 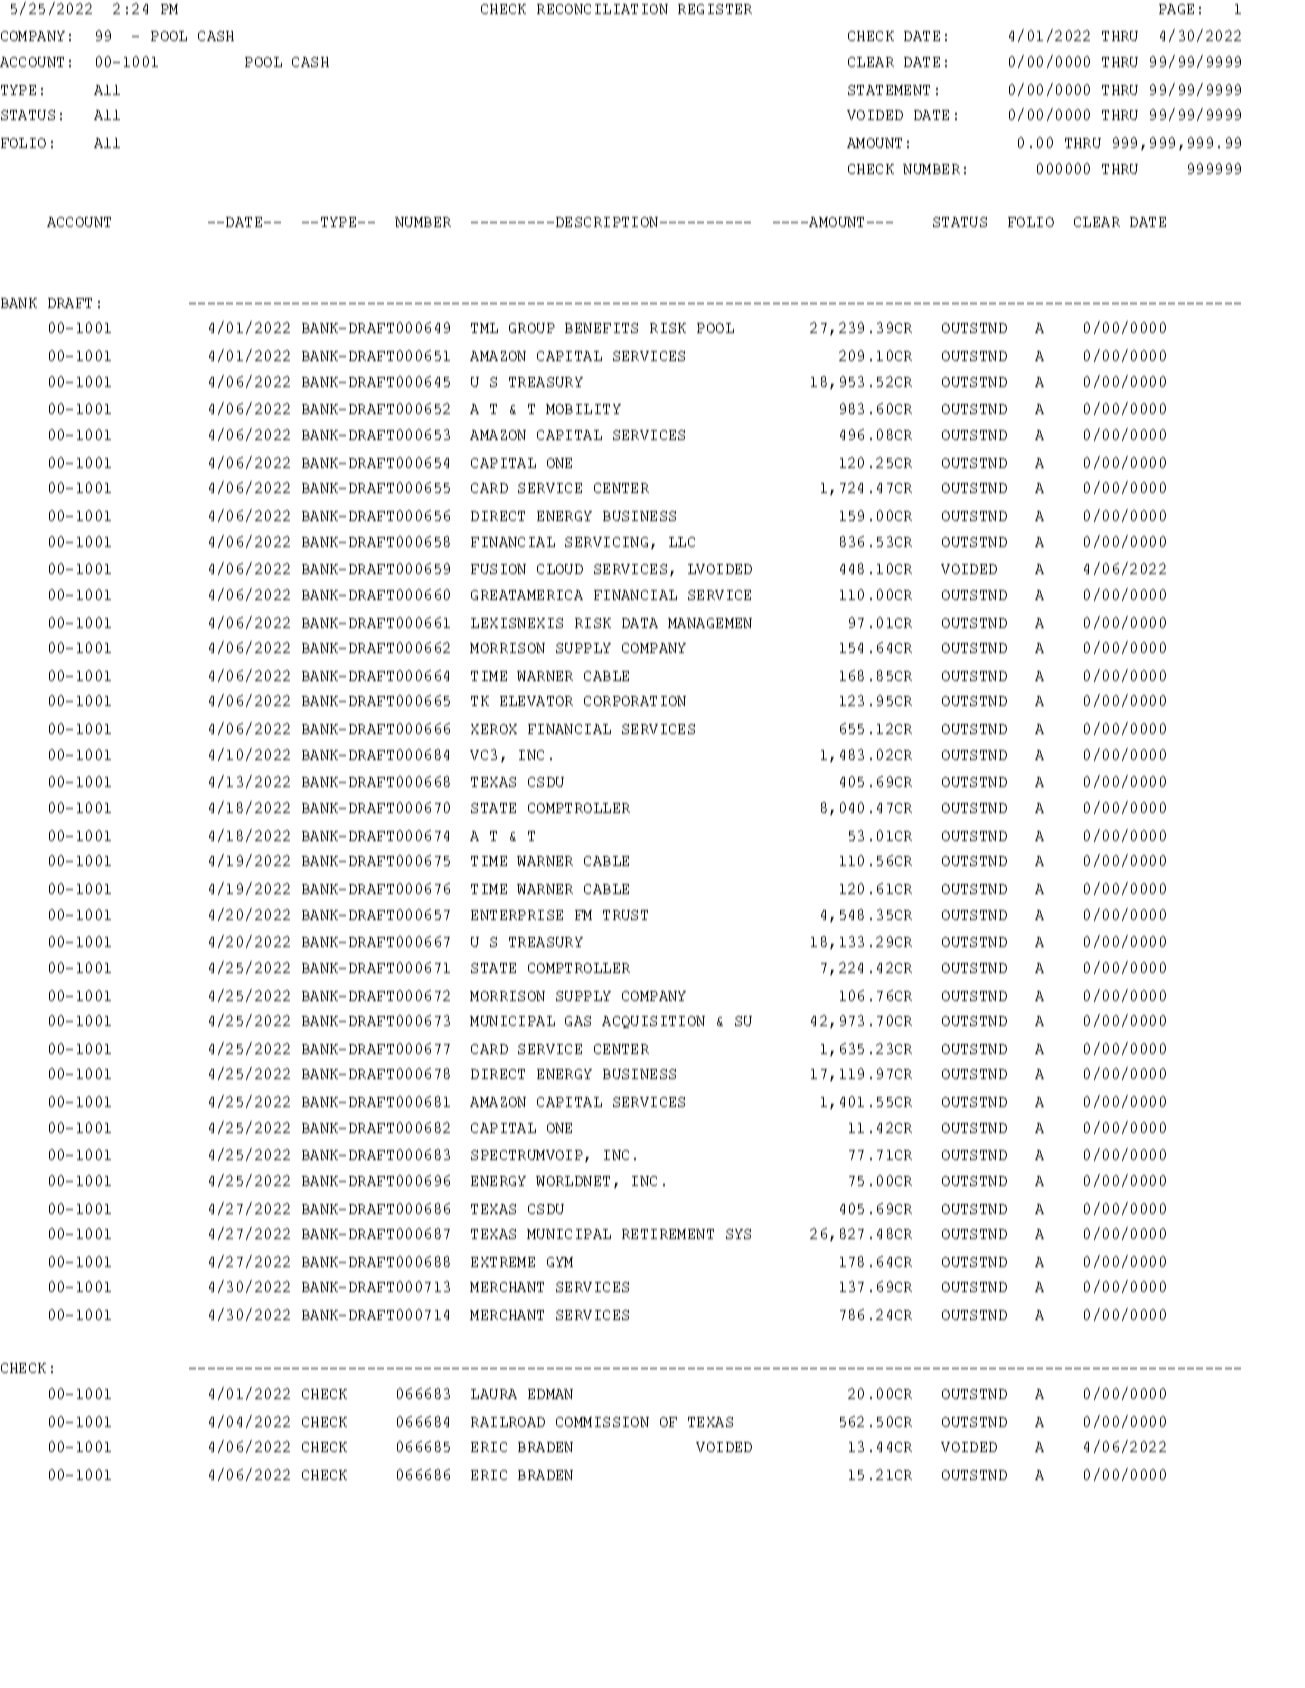 What do you see at coordinates (715, 9) in the page?
I see `REGISTER` at bounding box center [715, 9].
